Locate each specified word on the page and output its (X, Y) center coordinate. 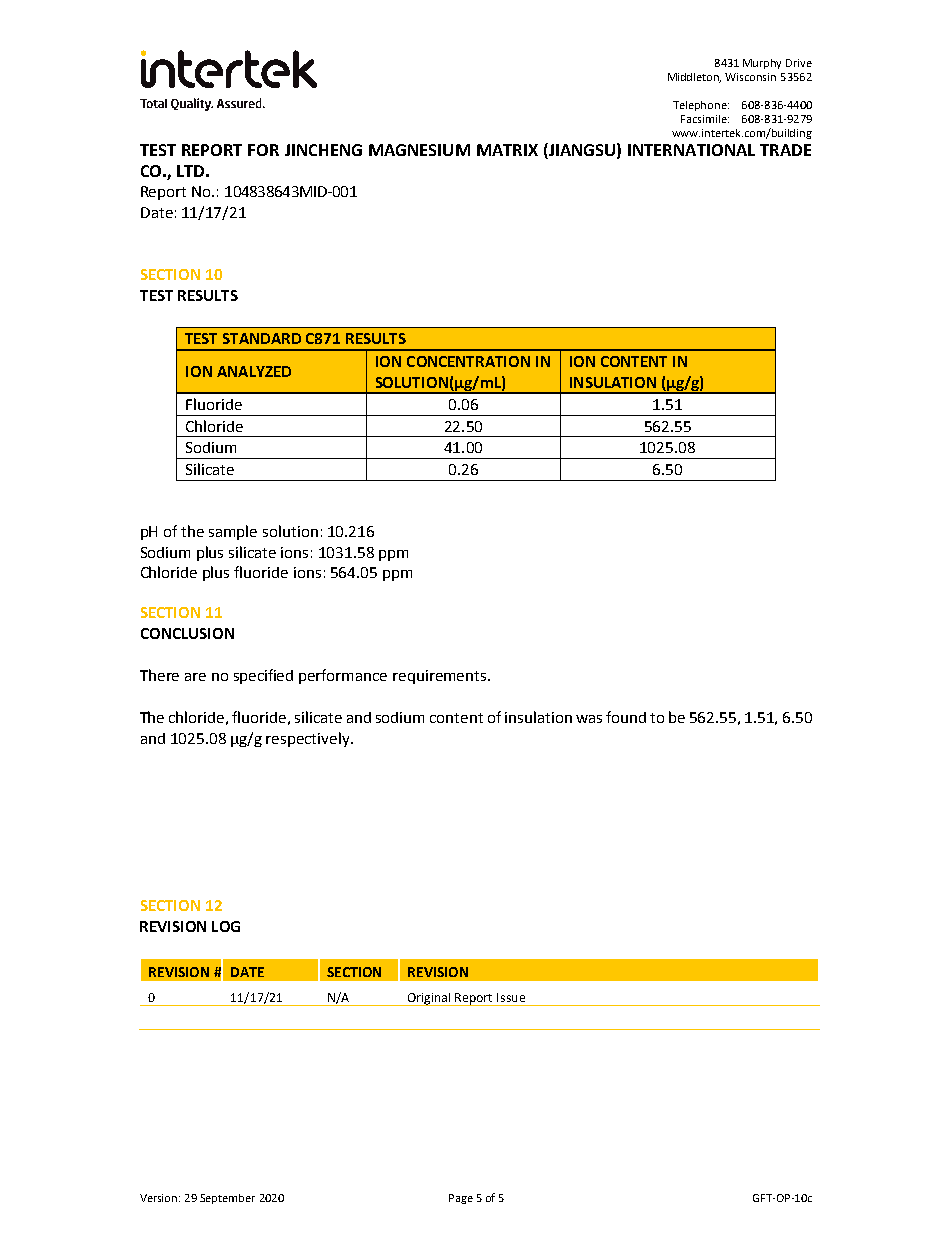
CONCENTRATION (468, 361)
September (227, 1199)
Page (461, 1199)
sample (233, 532)
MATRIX (507, 150)
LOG (226, 926)
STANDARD (262, 338)
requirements (441, 677)
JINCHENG (323, 150)
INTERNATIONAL (691, 150)
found (626, 717)
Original (429, 999)
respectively (309, 739)
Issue (511, 997)
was (589, 719)
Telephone (701, 106)
